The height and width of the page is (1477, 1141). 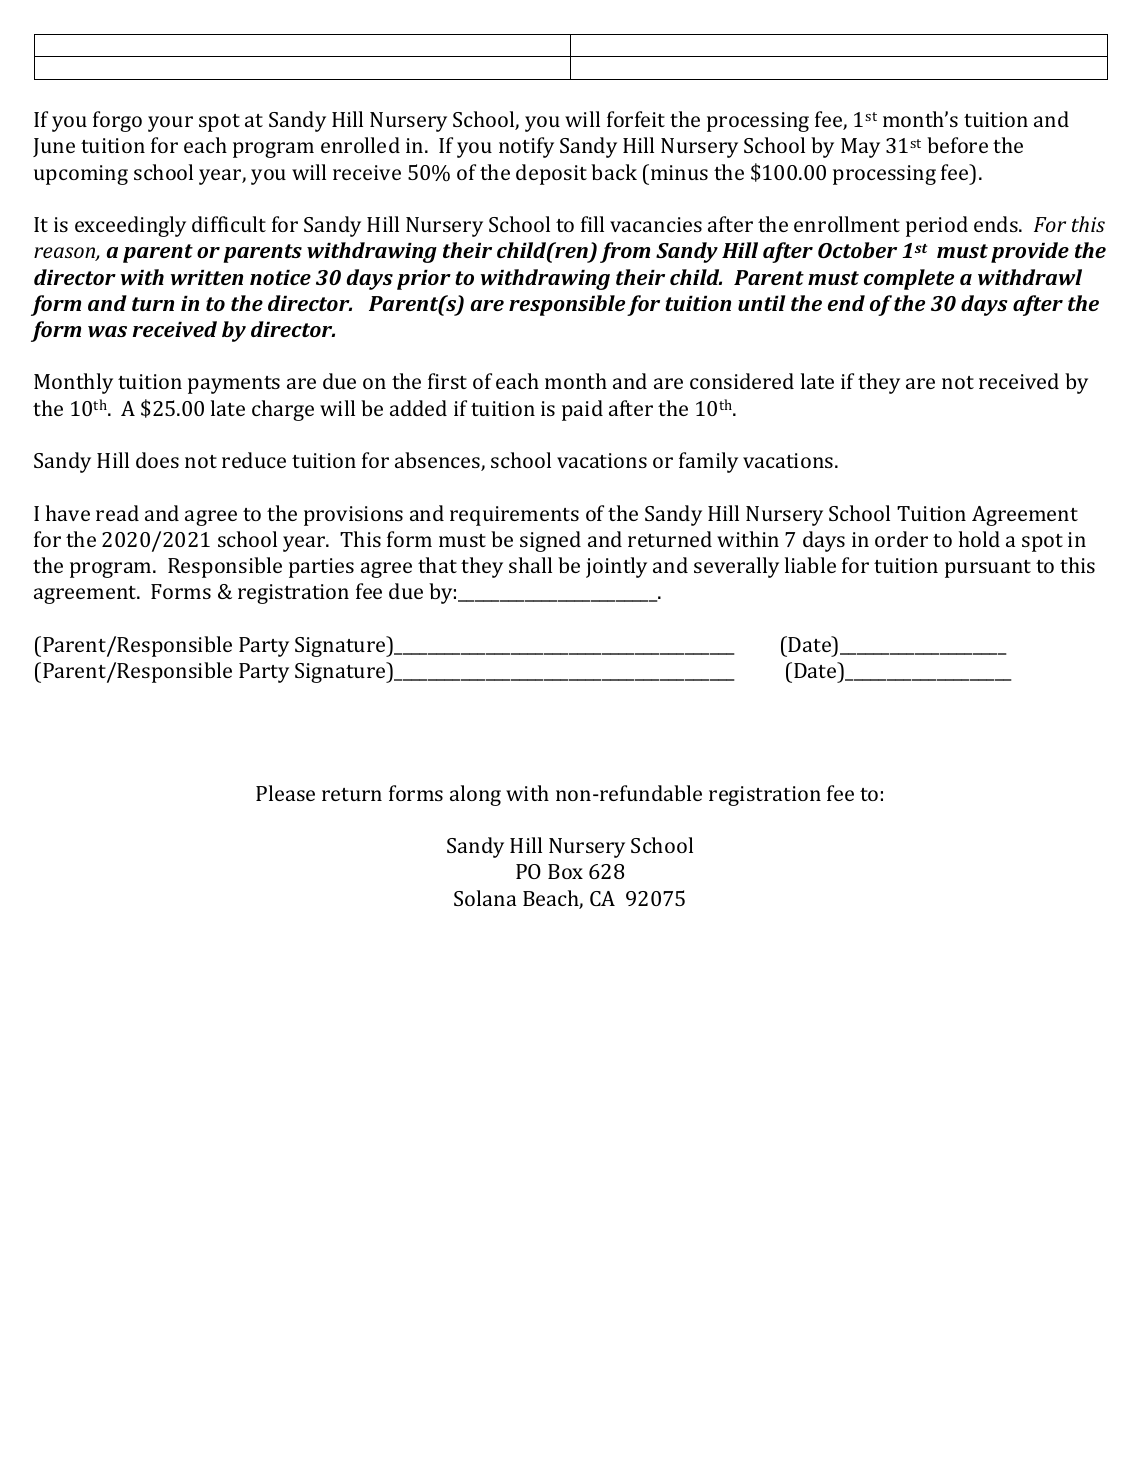 I want to click on Box, so click(x=565, y=871).
